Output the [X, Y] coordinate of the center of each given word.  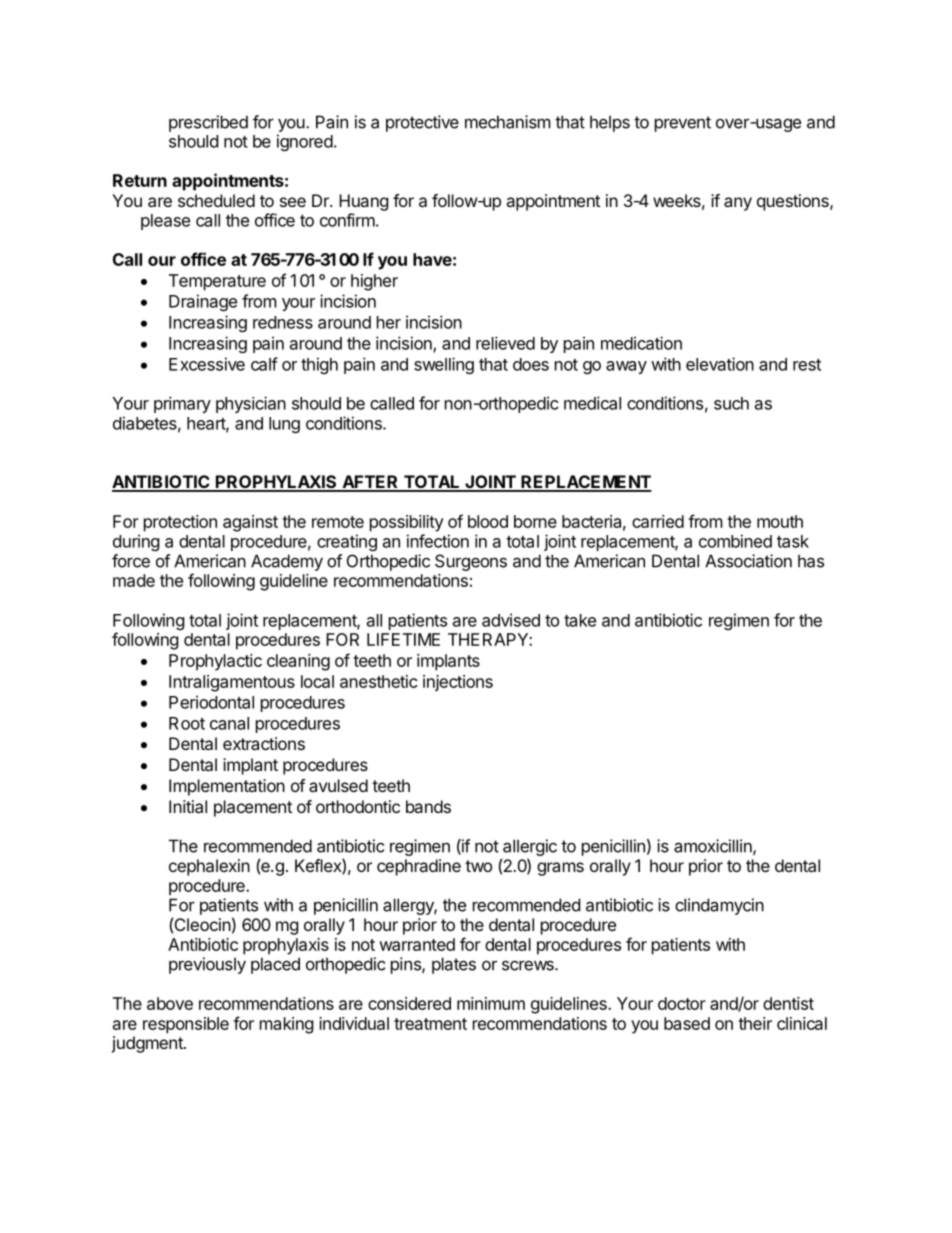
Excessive [207, 364]
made [134, 580]
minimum [491, 1003]
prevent [683, 124]
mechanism [508, 122]
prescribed [208, 123]
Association [748, 561]
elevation [720, 364]
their [755, 1023]
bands [428, 806]
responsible [186, 1025]
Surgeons [471, 562]
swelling [444, 365]
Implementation [227, 787]
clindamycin [719, 906]
